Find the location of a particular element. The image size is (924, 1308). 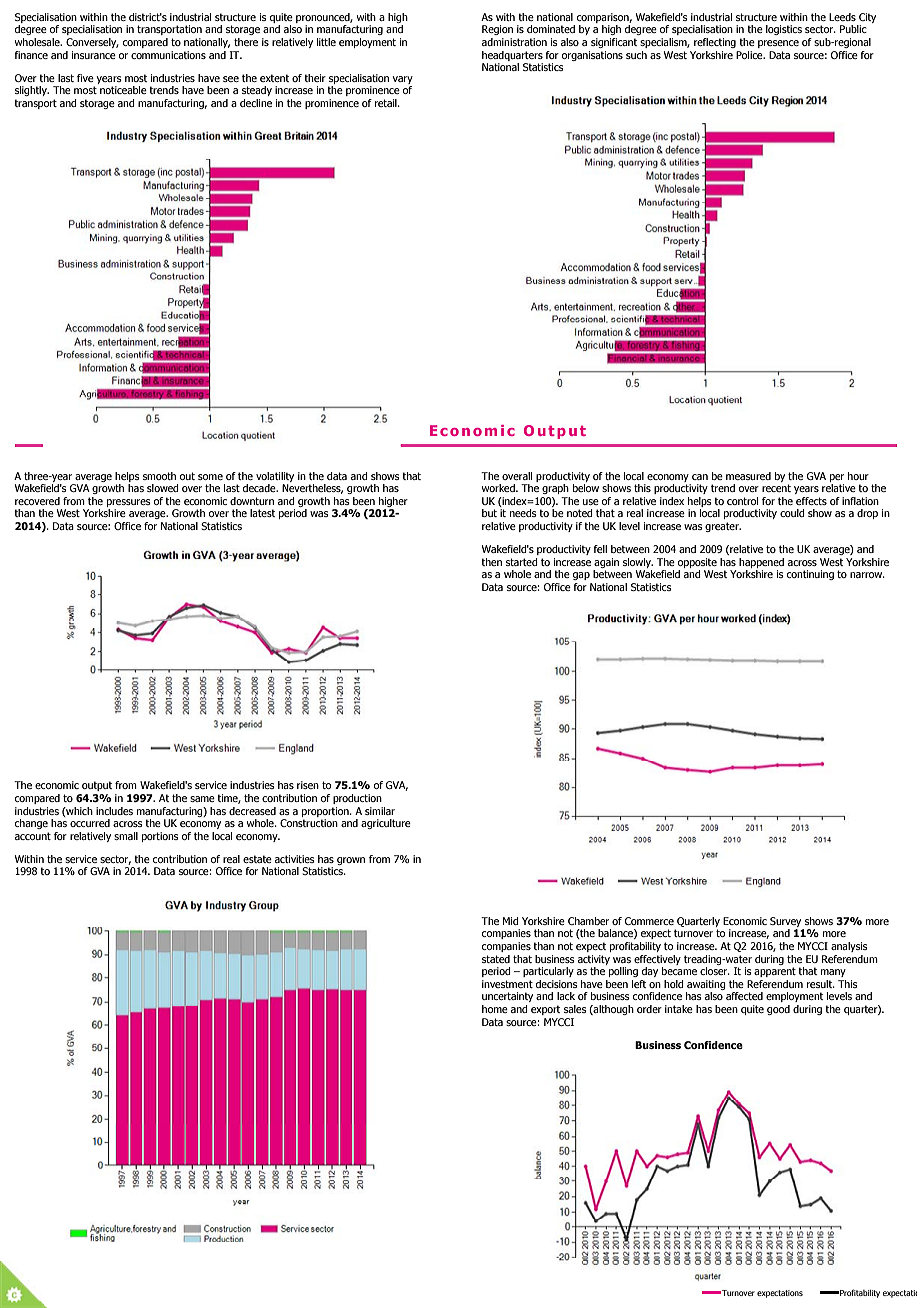

apparent is located at coordinates (775, 972).
